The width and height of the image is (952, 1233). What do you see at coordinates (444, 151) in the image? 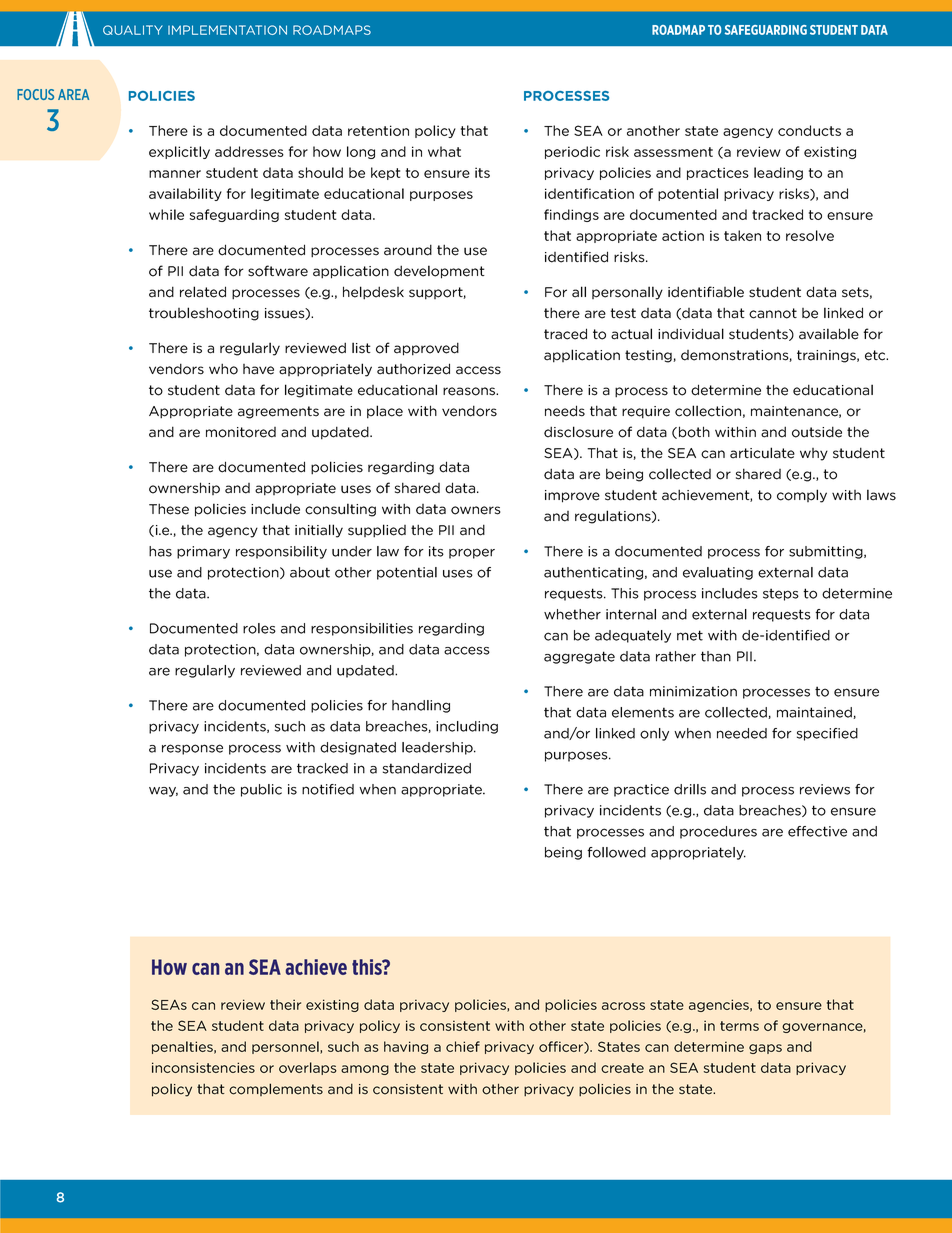
I see `what` at bounding box center [444, 151].
